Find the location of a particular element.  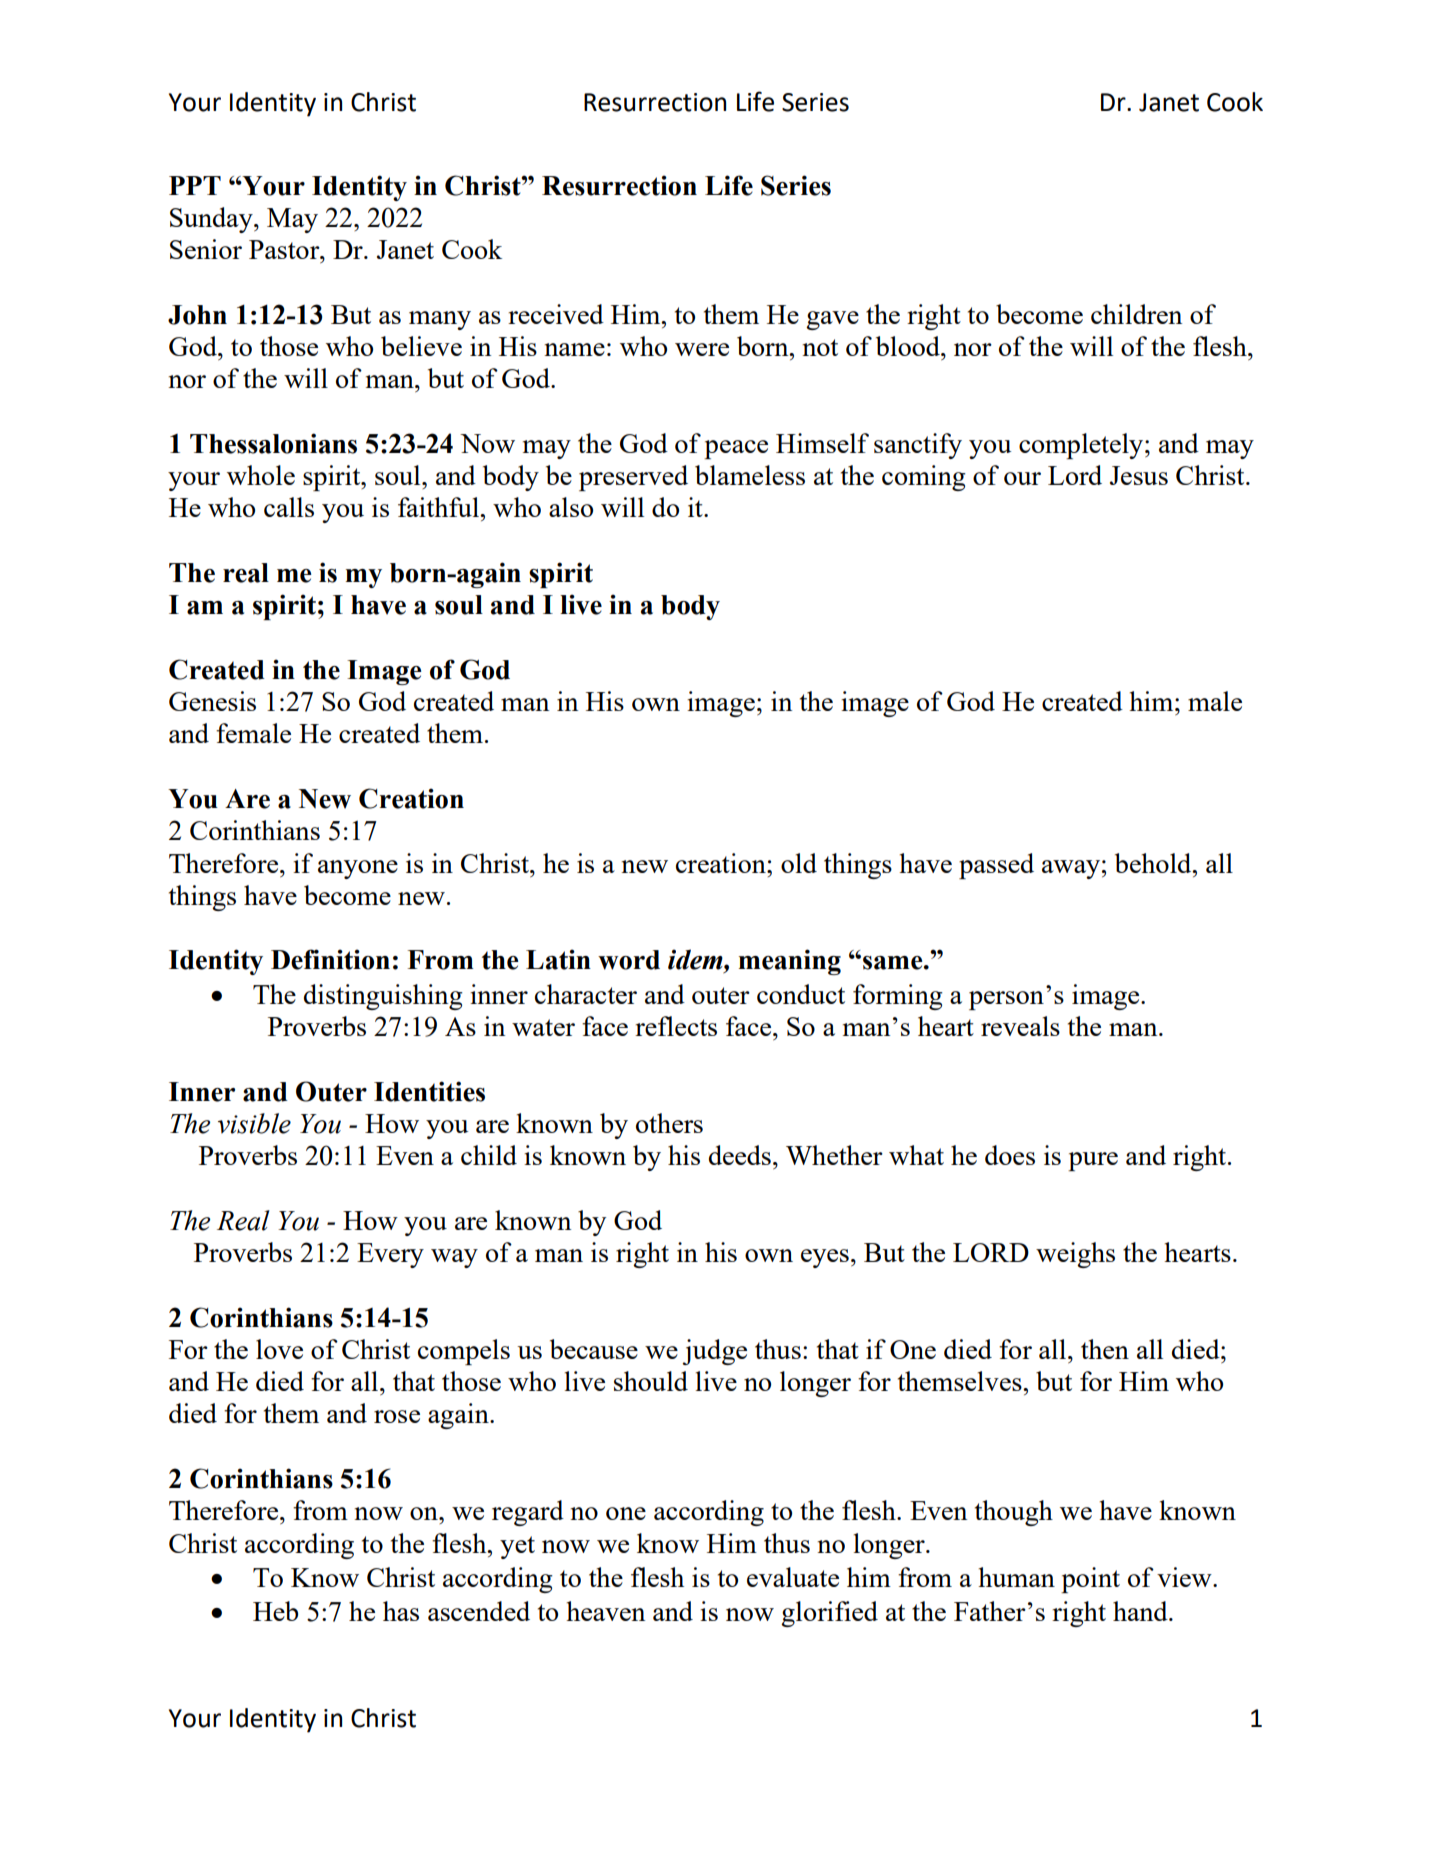

Heb is located at coordinates (275, 1611).
